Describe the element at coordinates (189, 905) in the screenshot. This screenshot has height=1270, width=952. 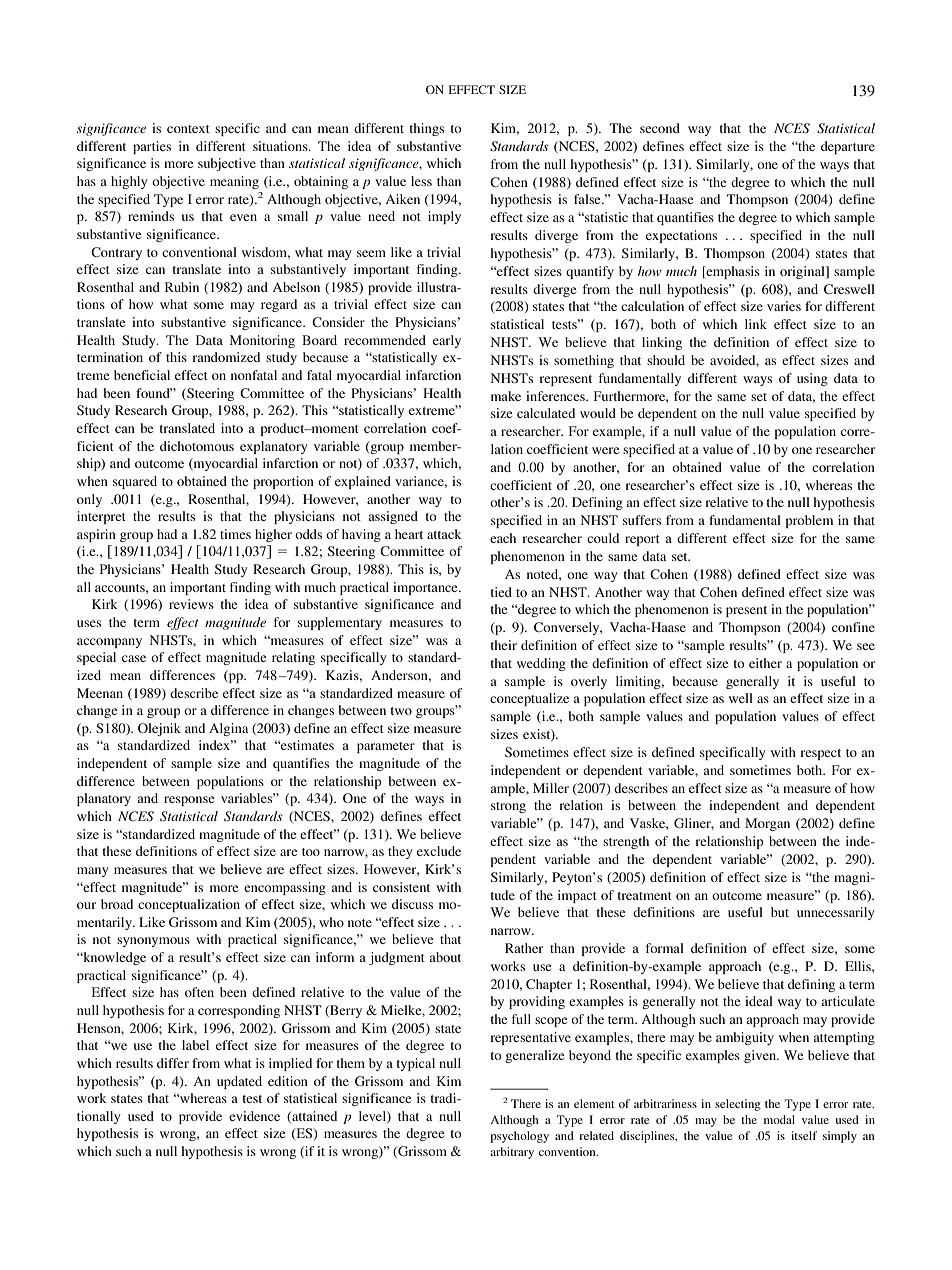
I see `conceptualization` at that location.
